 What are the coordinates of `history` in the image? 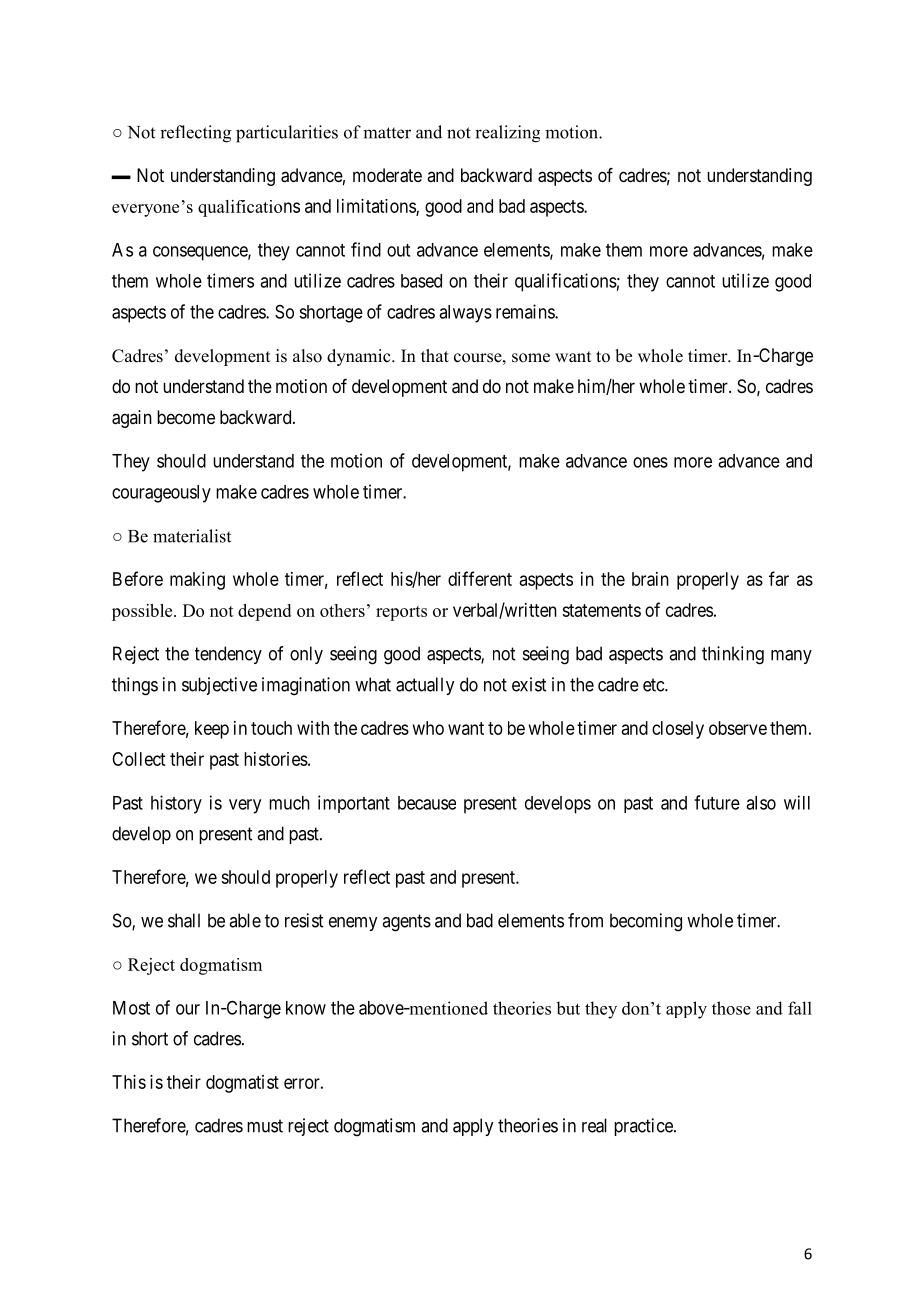 It's located at (176, 804).
